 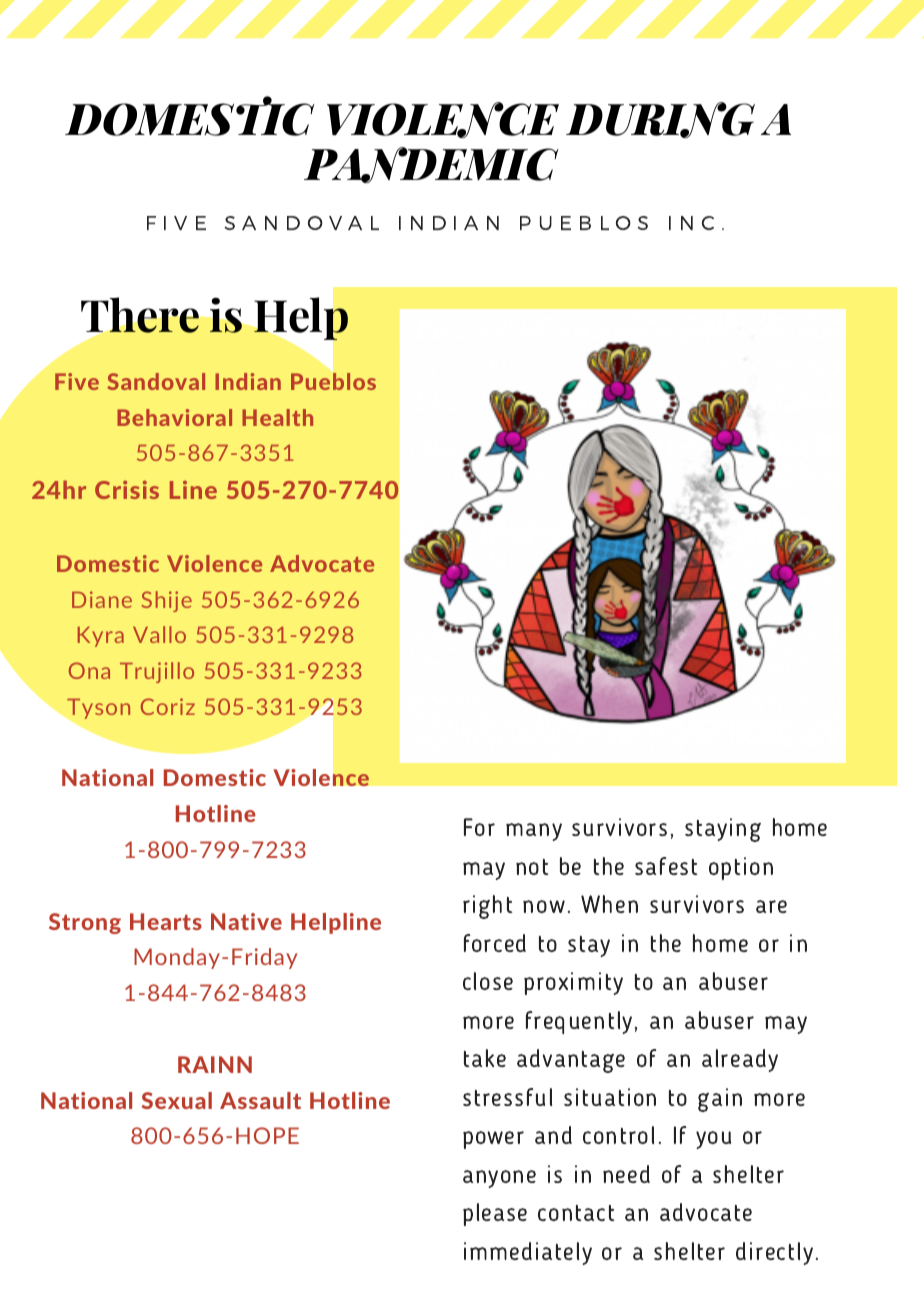 What do you see at coordinates (127, 489) in the document?
I see `Crisis` at bounding box center [127, 489].
